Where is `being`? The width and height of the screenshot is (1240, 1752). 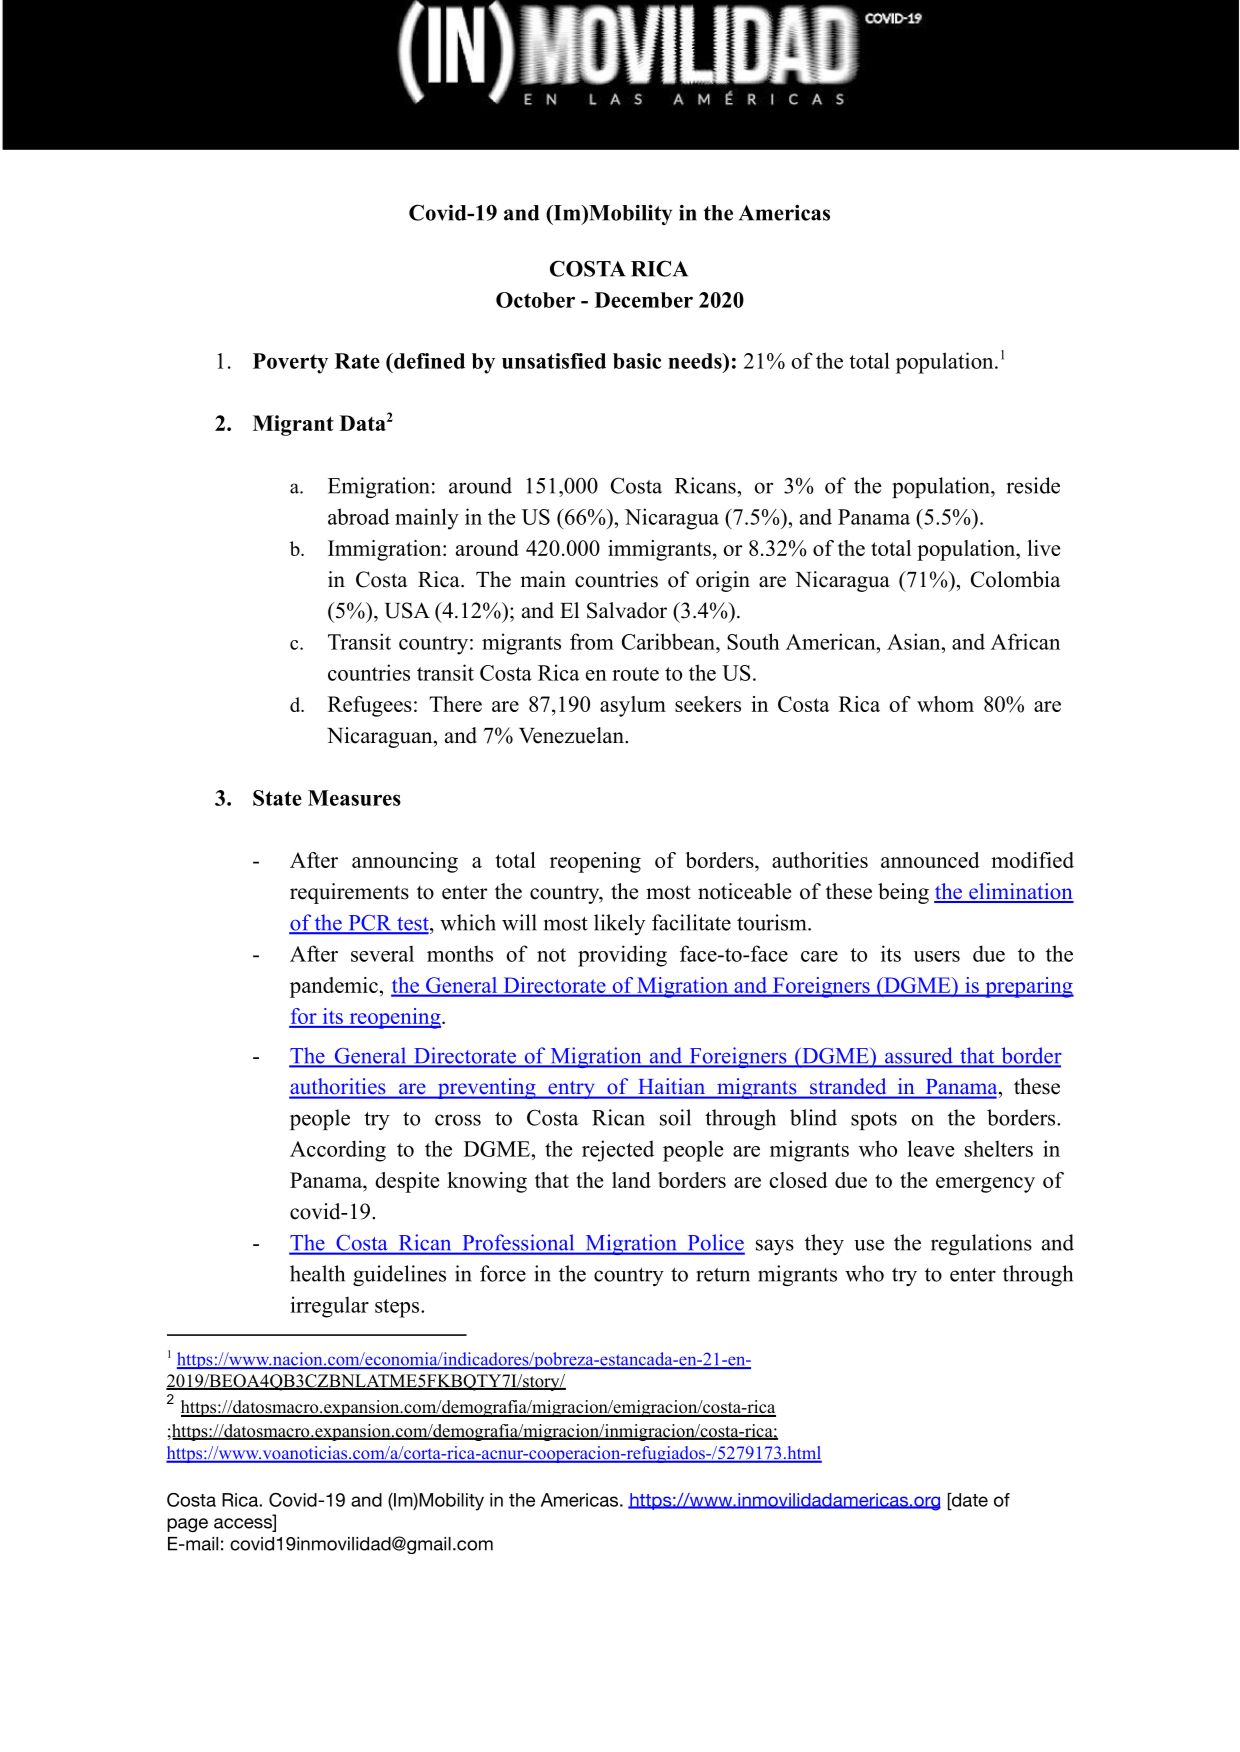 being is located at coordinates (903, 893).
